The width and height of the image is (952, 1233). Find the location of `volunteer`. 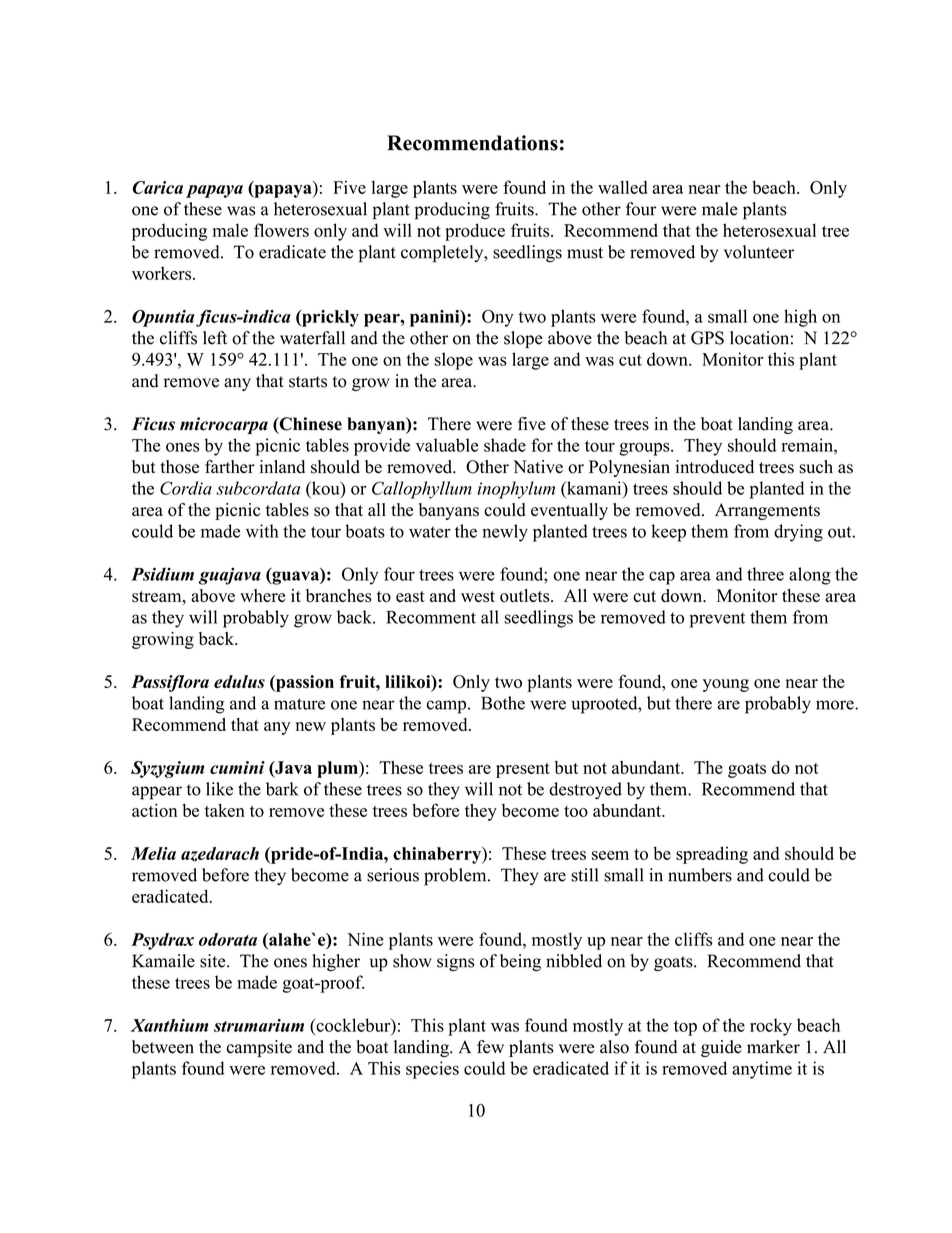

volunteer is located at coordinates (759, 252).
